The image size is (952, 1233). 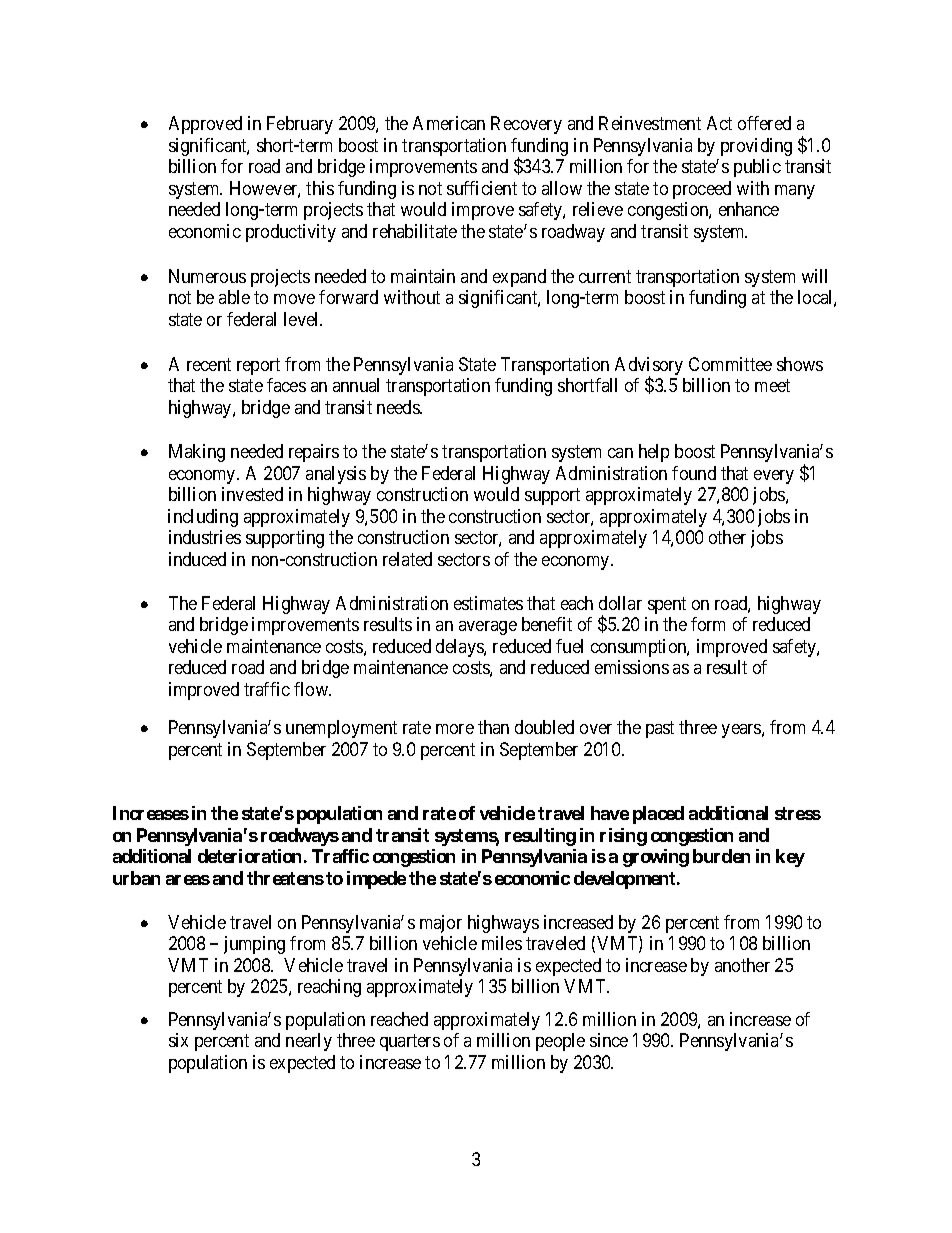 What do you see at coordinates (493, 727) in the page?
I see `than` at bounding box center [493, 727].
